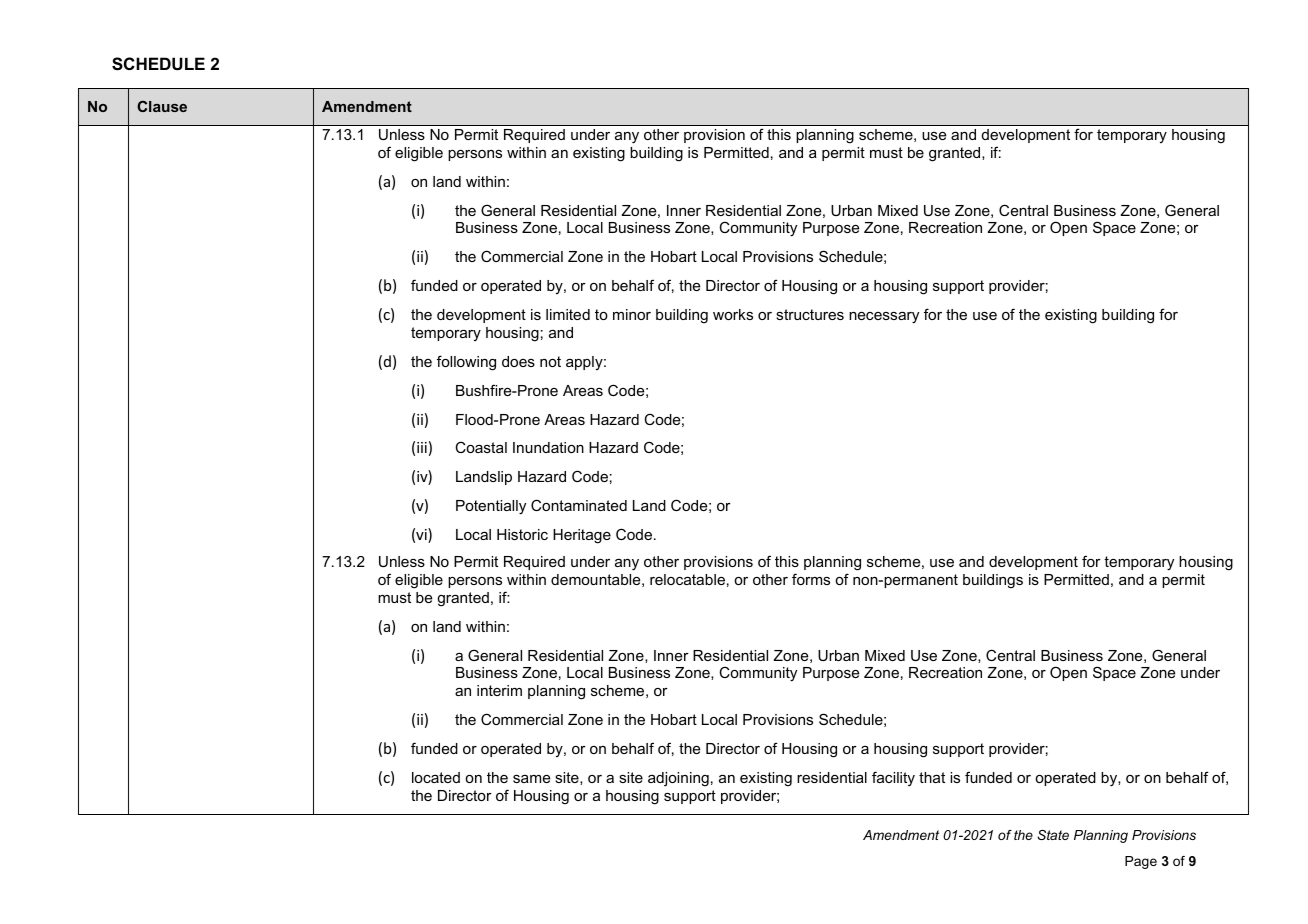 The width and height of the screenshot is (1308, 924). What do you see at coordinates (491, 507) in the screenshot?
I see `Potentially` at bounding box center [491, 507].
